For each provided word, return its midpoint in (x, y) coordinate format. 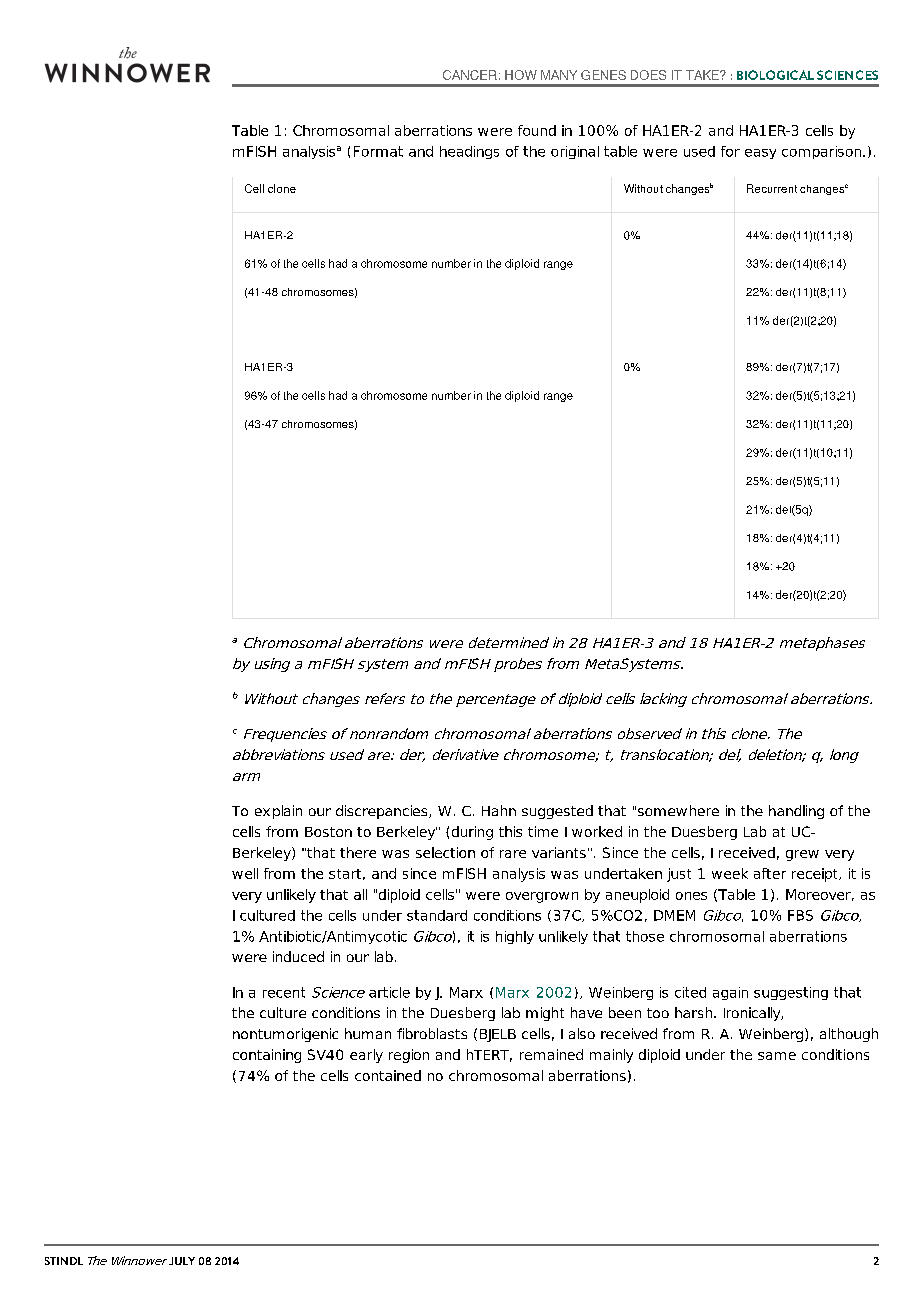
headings (469, 152)
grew (802, 855)
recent (284, 992)
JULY (182, 1261)
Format (378, 151)
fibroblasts (432, 1033)
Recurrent (772, 188)
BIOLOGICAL (775, 75)
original (575, 152)
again (730, 993)
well (245, 873)
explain (278, 812)
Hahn (499, 810)
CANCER (470, 75)
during (472, 833)
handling (796, 812)
